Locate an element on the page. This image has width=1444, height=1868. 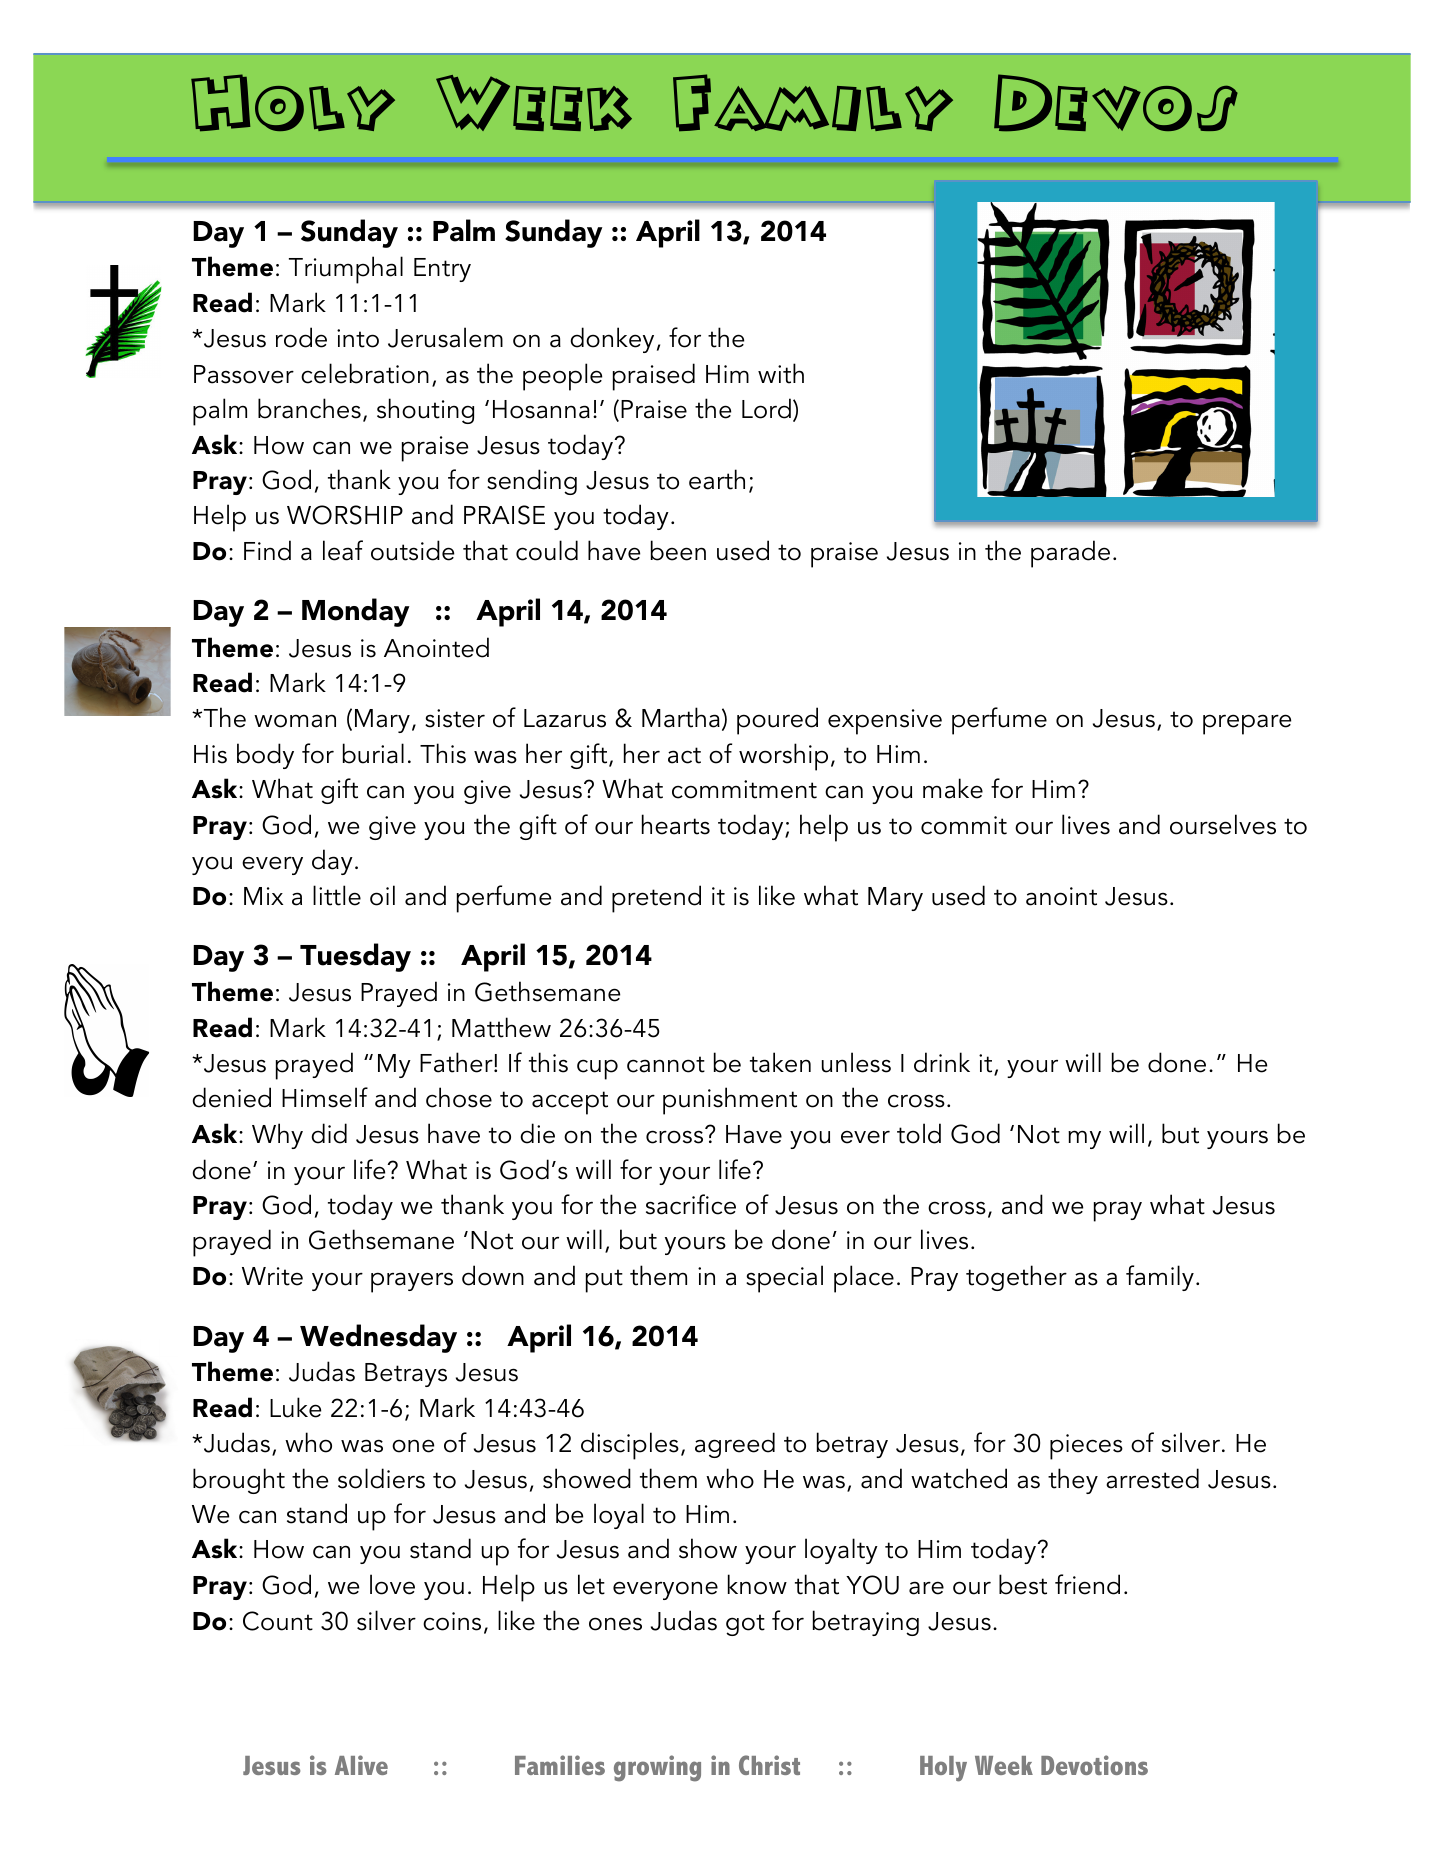
Tuesday is located at coordinates (355, 957).
